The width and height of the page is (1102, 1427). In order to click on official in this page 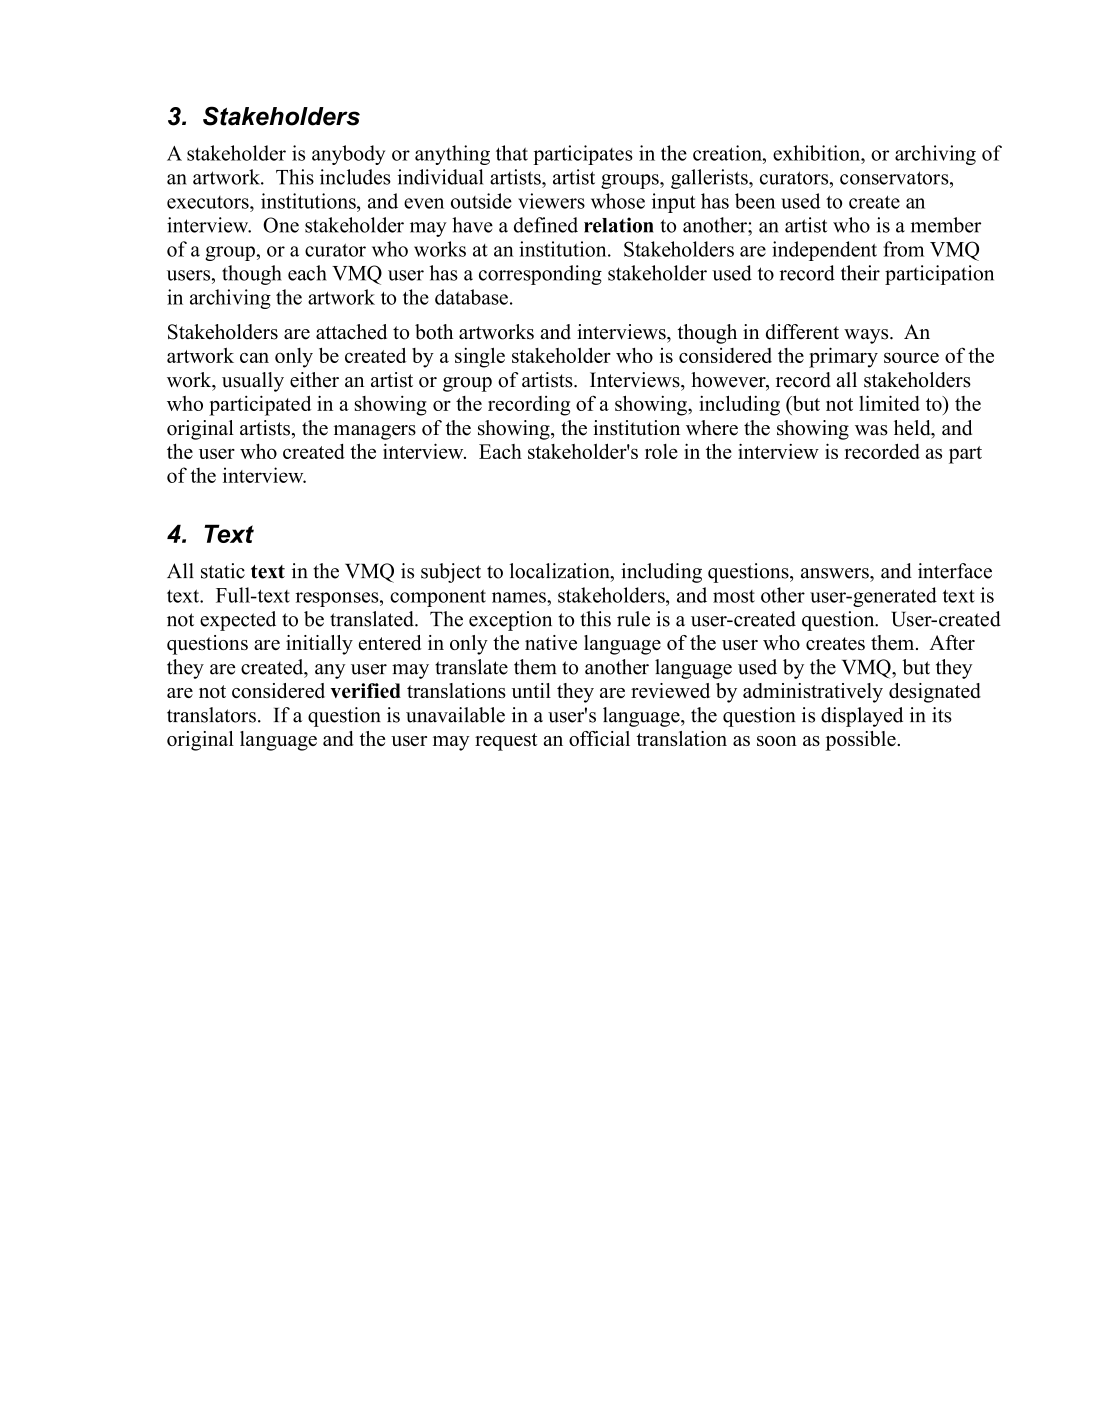, I will do `click(599, 738)`.
